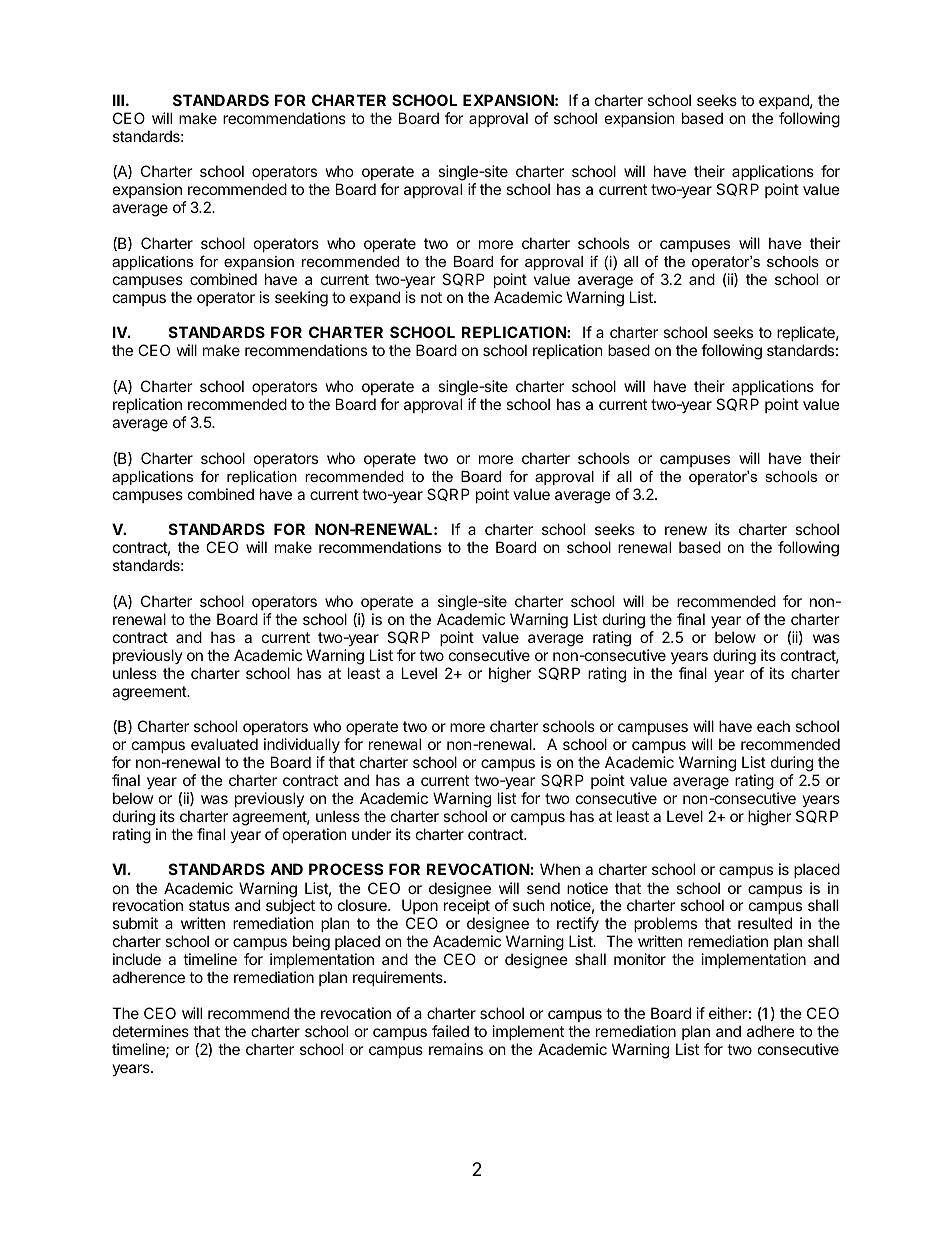 The width and height of the document is (952, 1233). What do you see at coordinates (560, 869) in the document?
I see `When` at bounding box center [560, 869].
